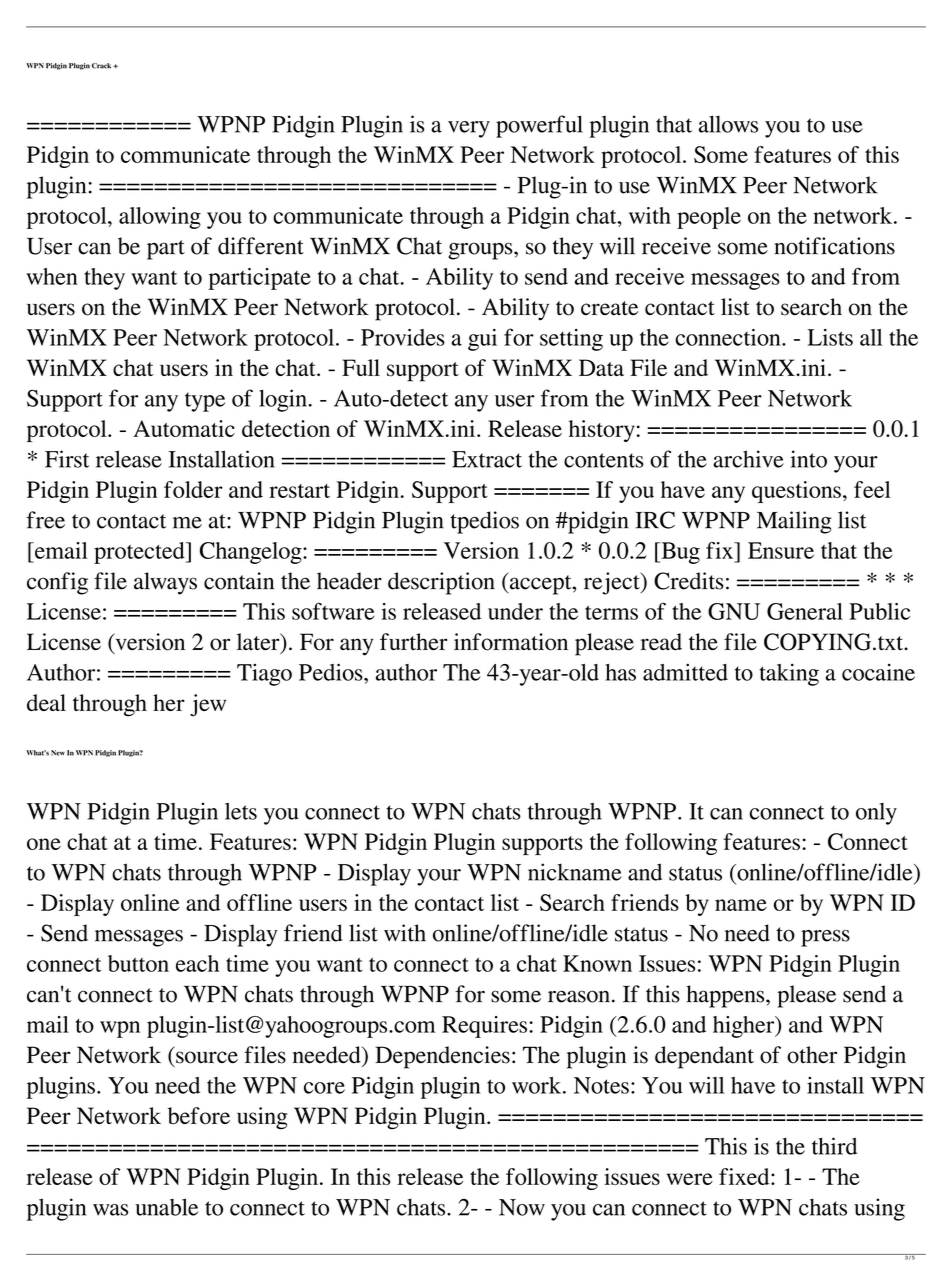  I want to click on very, so click(469, 129).
